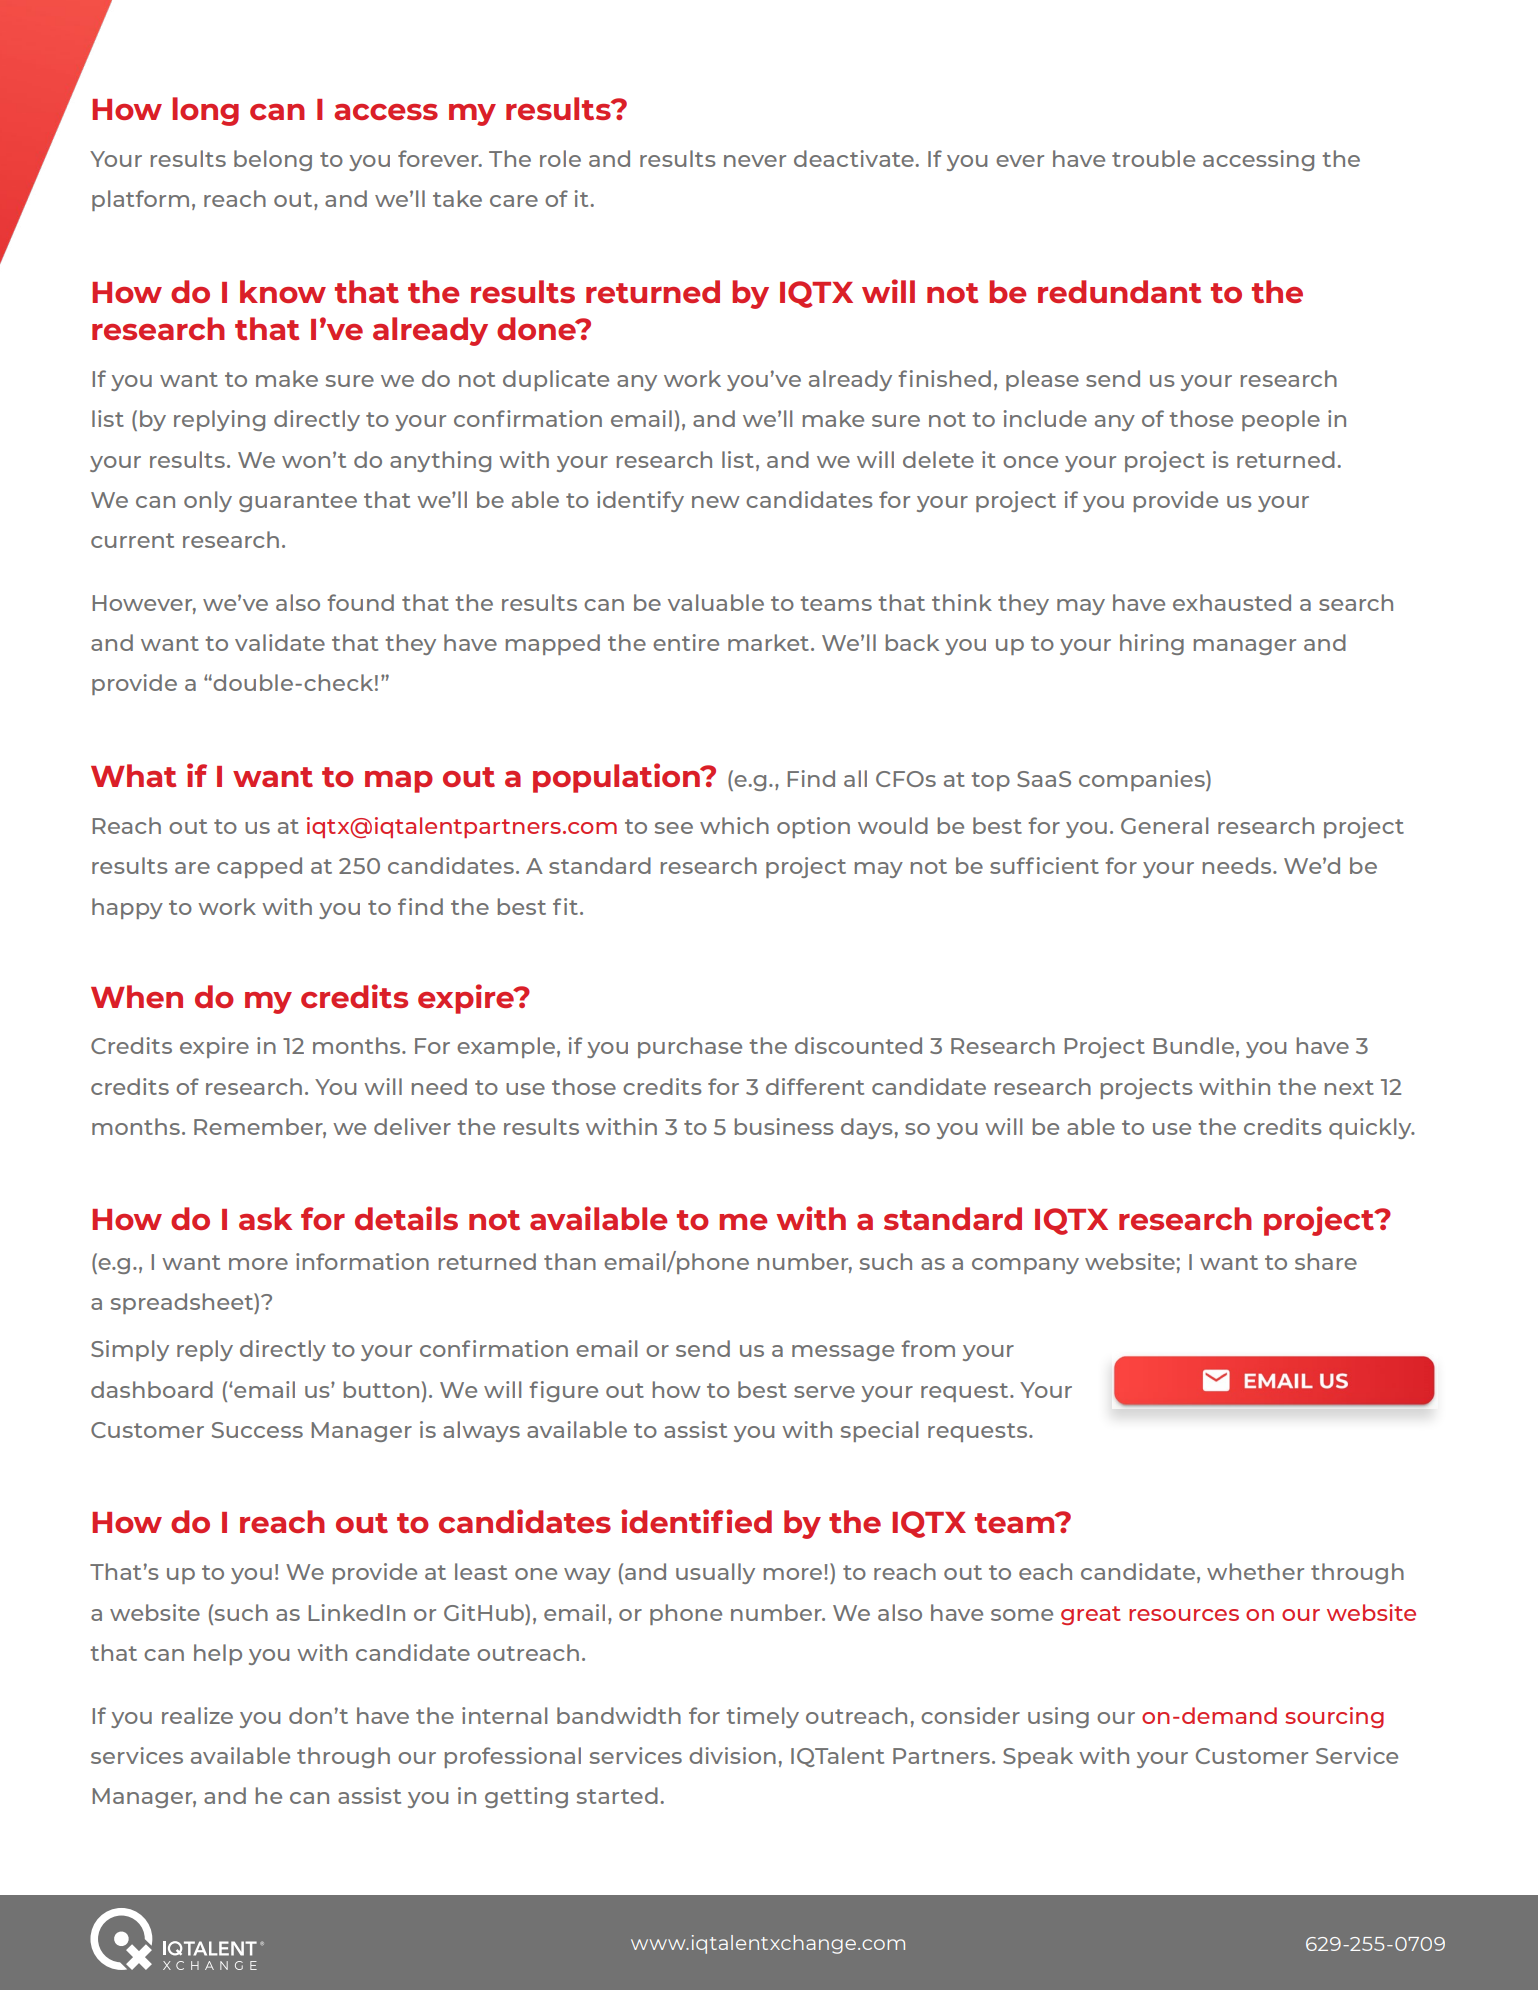  What do you see at coordinates (768, 642) in the page?
I see `market` at bounding box center [768, 642].
